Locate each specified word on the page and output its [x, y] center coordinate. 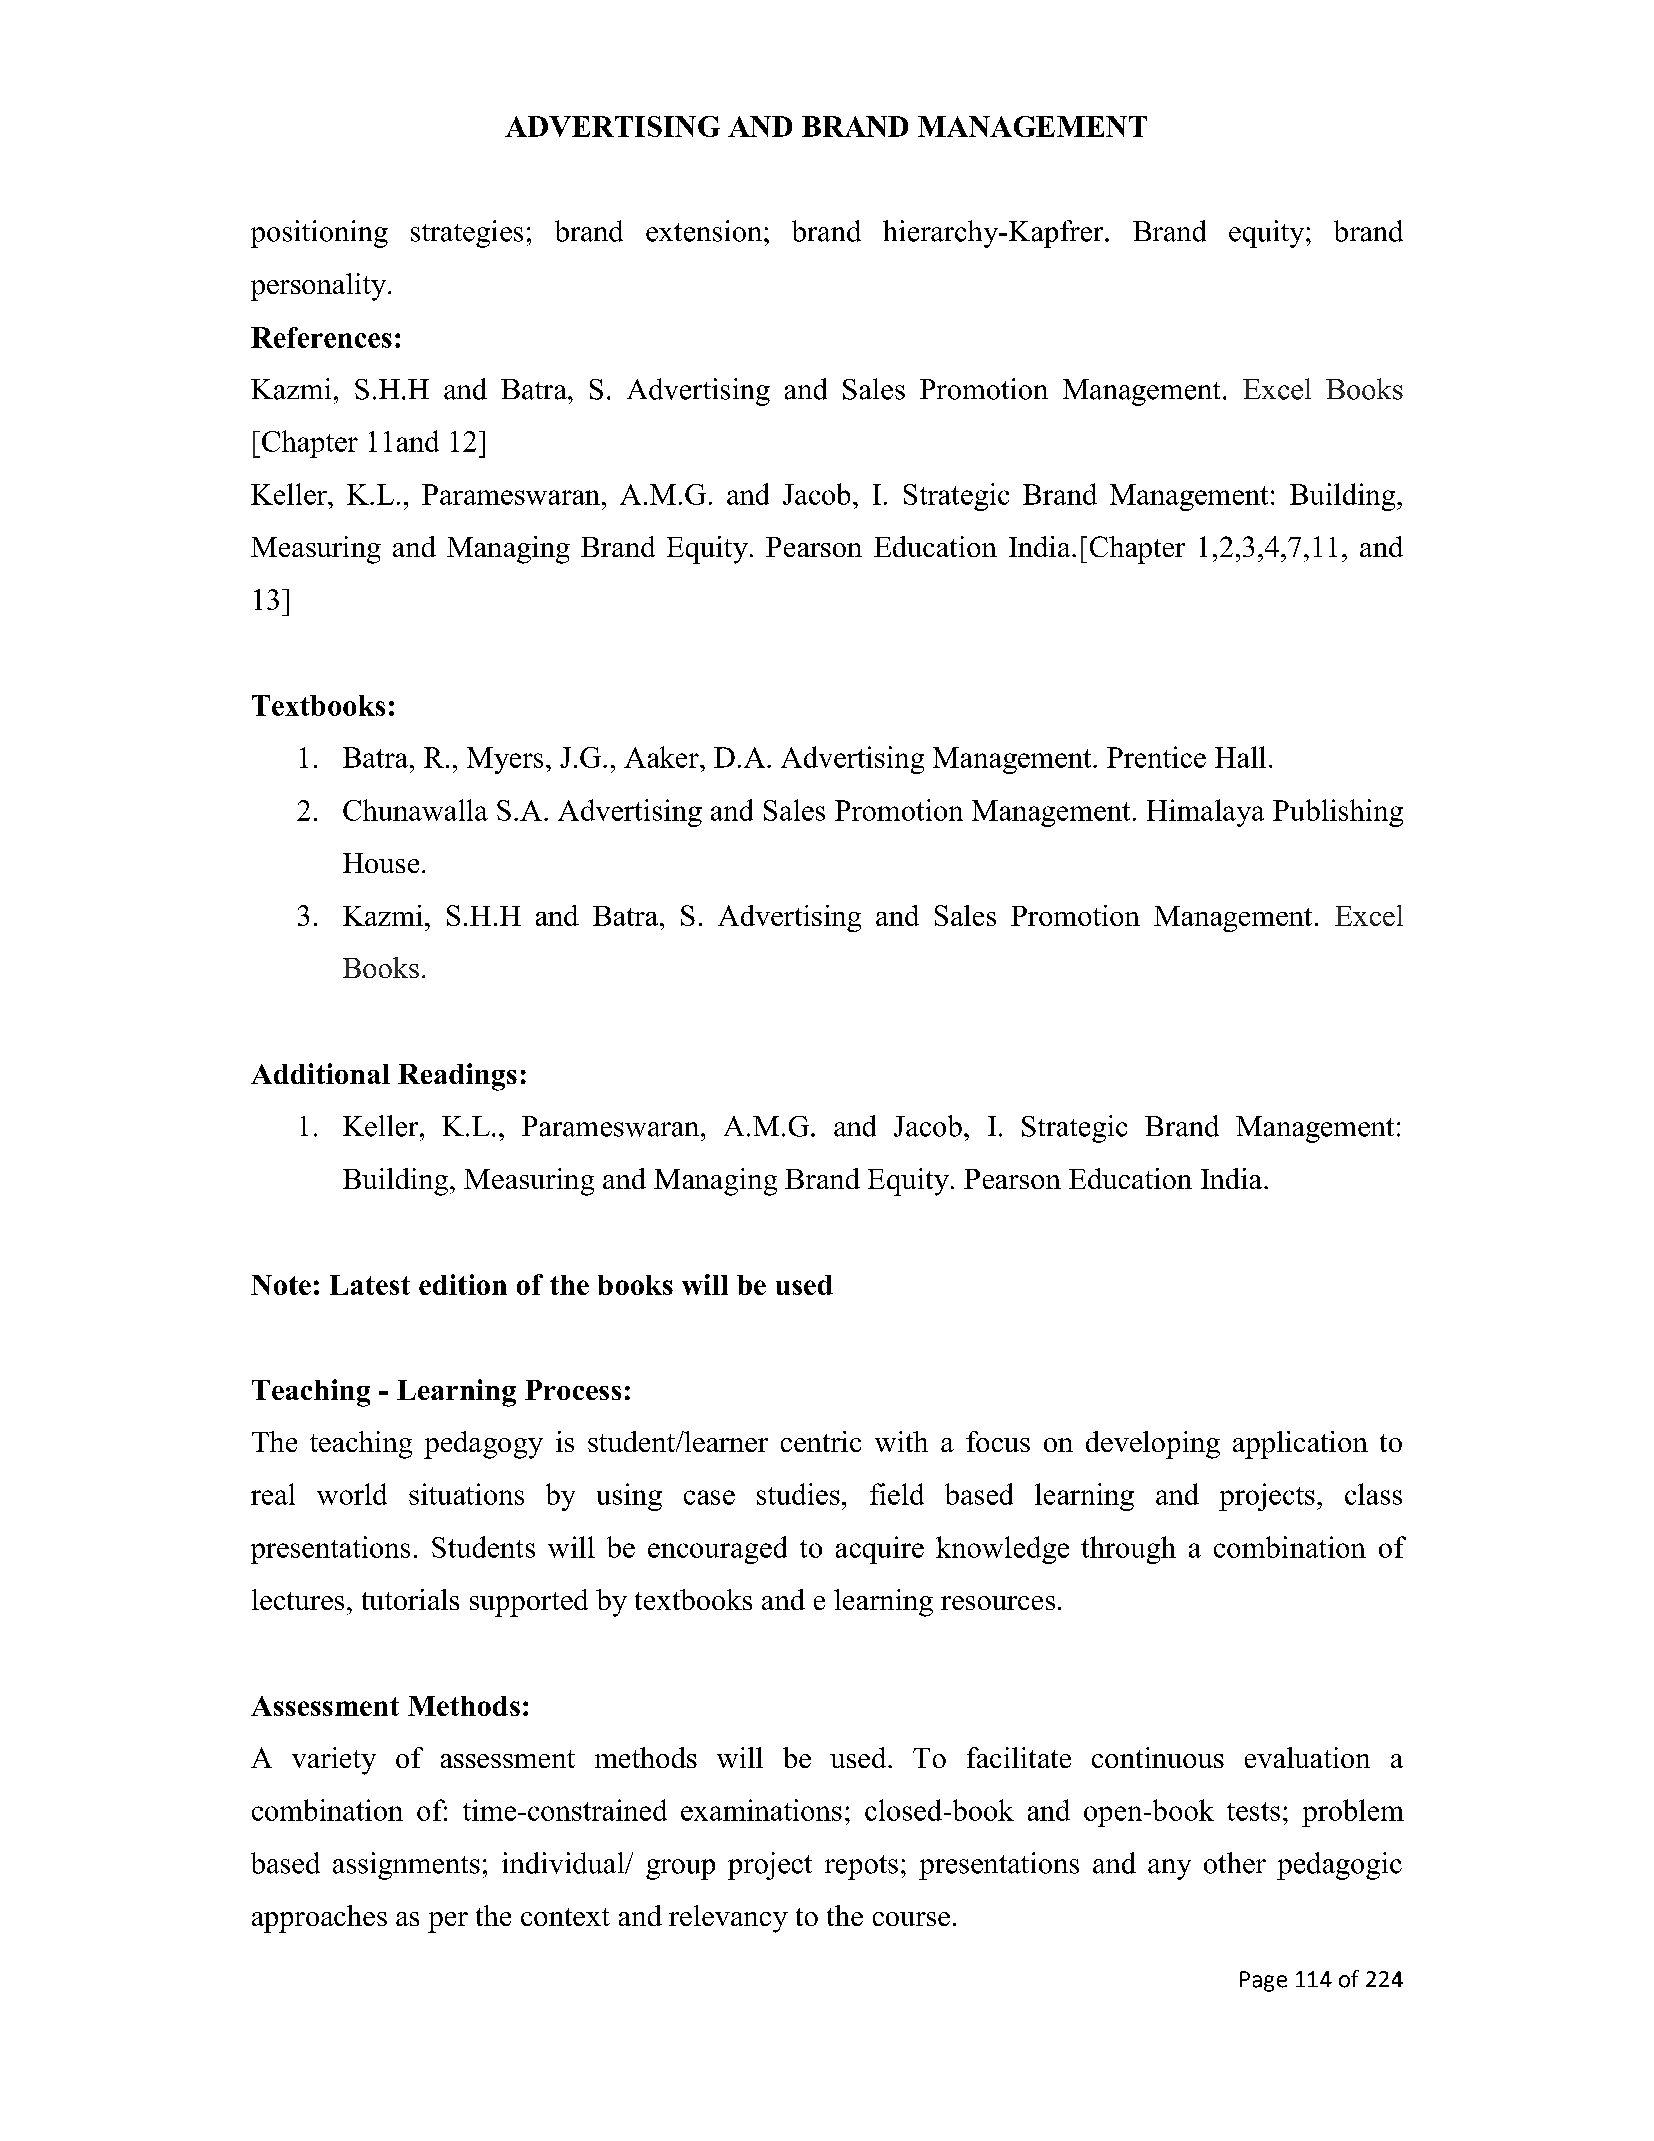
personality [320, 287]
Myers [505, 760]
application [1300, 1445]
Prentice [1156, 757]
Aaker [662, 757]
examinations [761, 1810]
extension [705, 231]
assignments [406, 1866]
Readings [457, 1077]
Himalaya [1205, 813]
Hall [1240, 757]
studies [798, 1494]
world [352, 1494]
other [1235, 1863]
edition [463, 1284]
